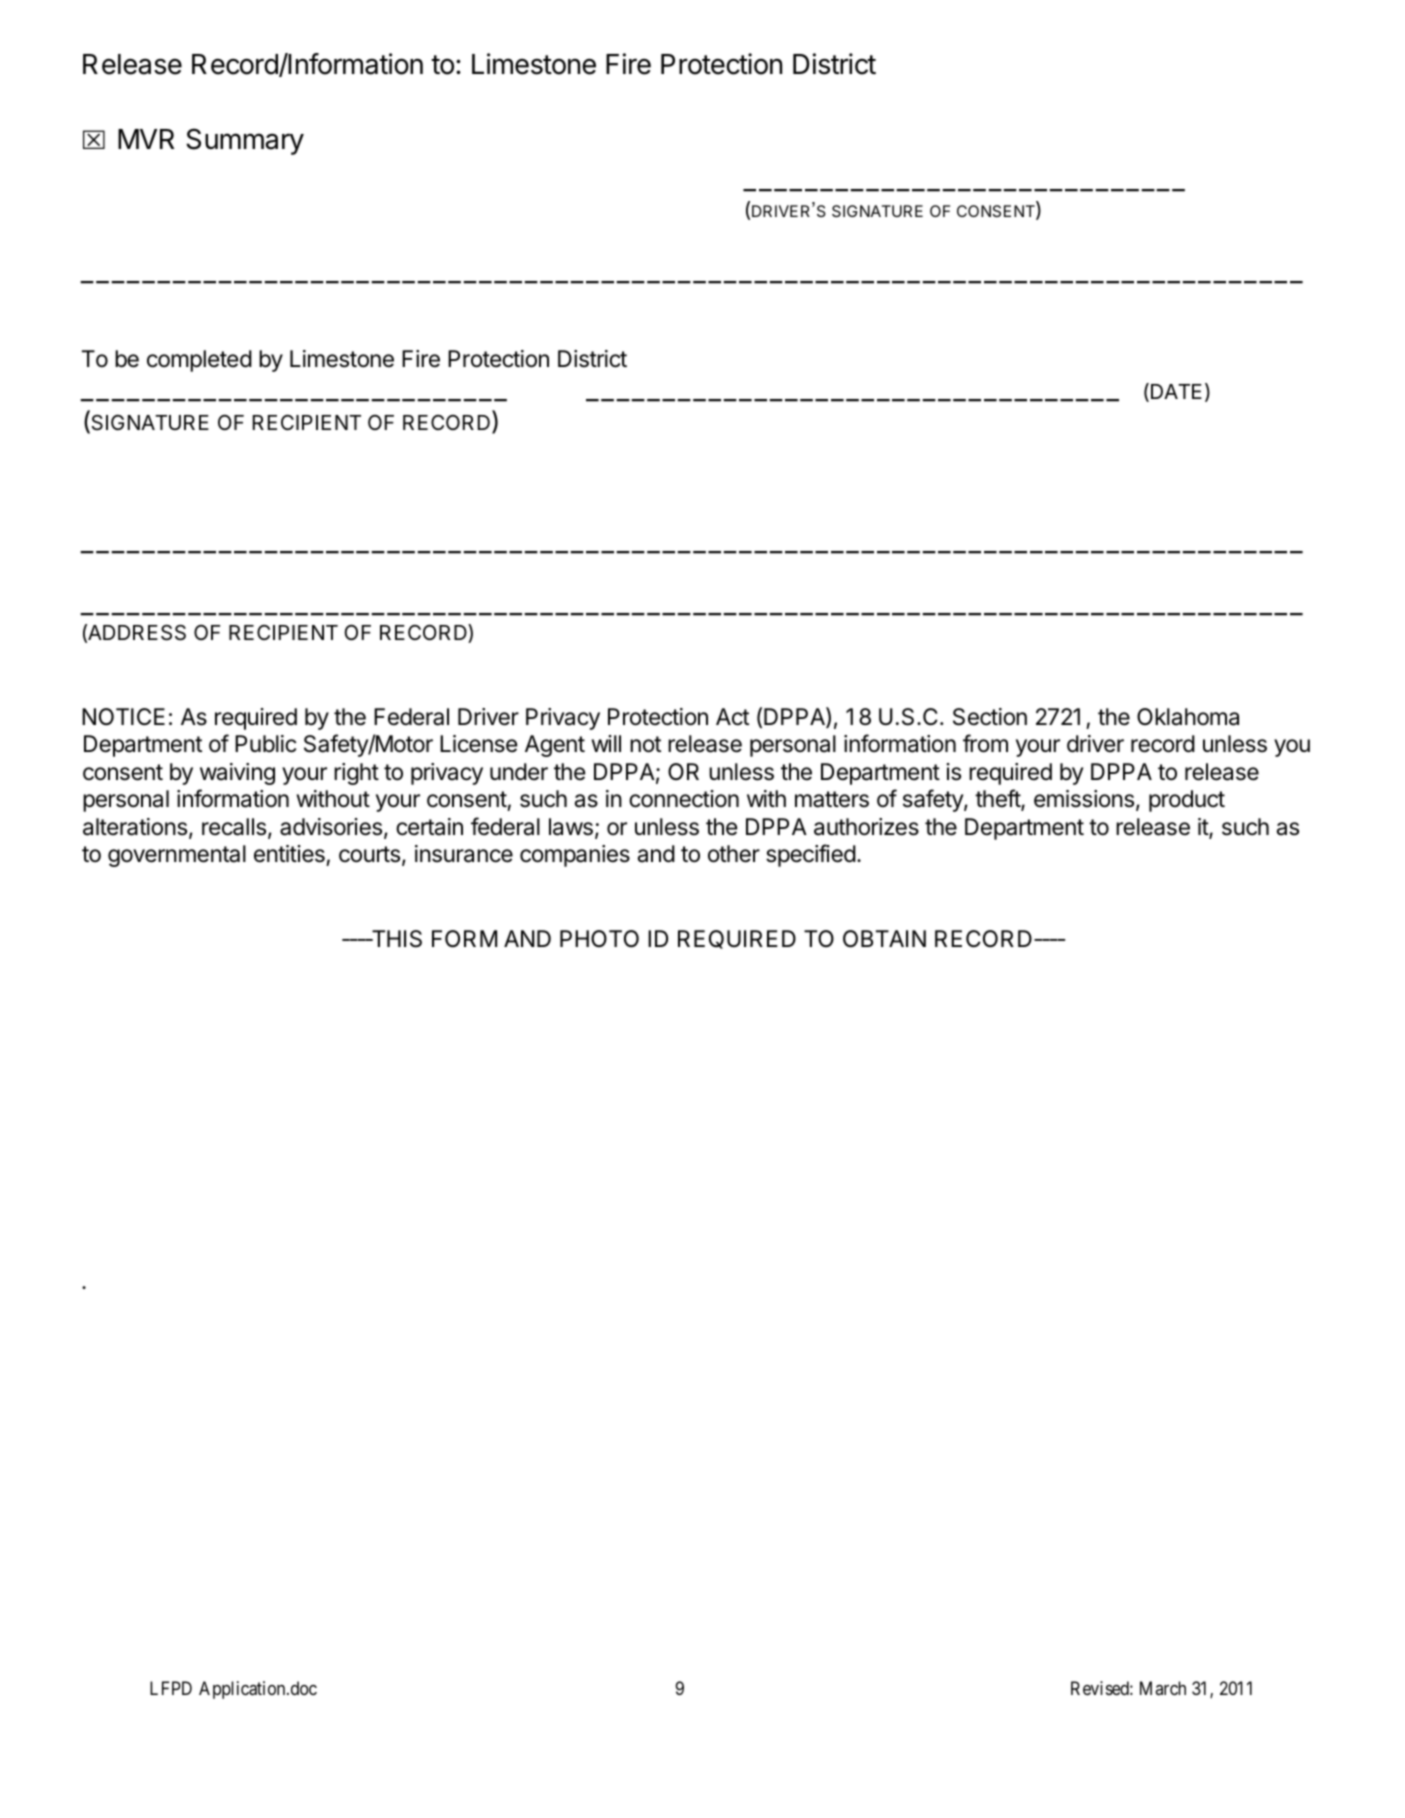  What do you see at coordinates (1084, 799) in the screenshot?
I see `emissions` at bounding box center [1084, 799].
